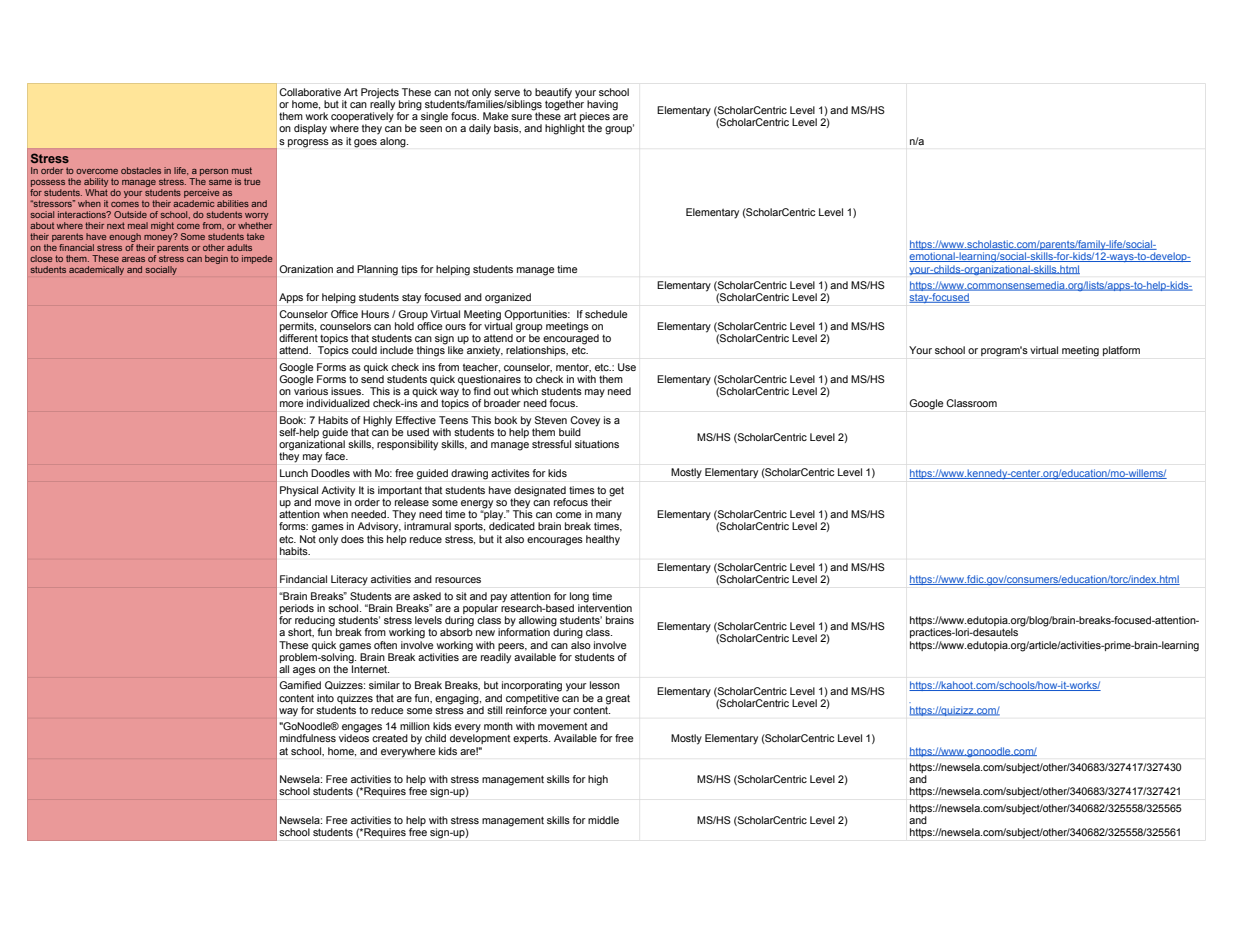  I want to click on Covey, so click(585, 421).
